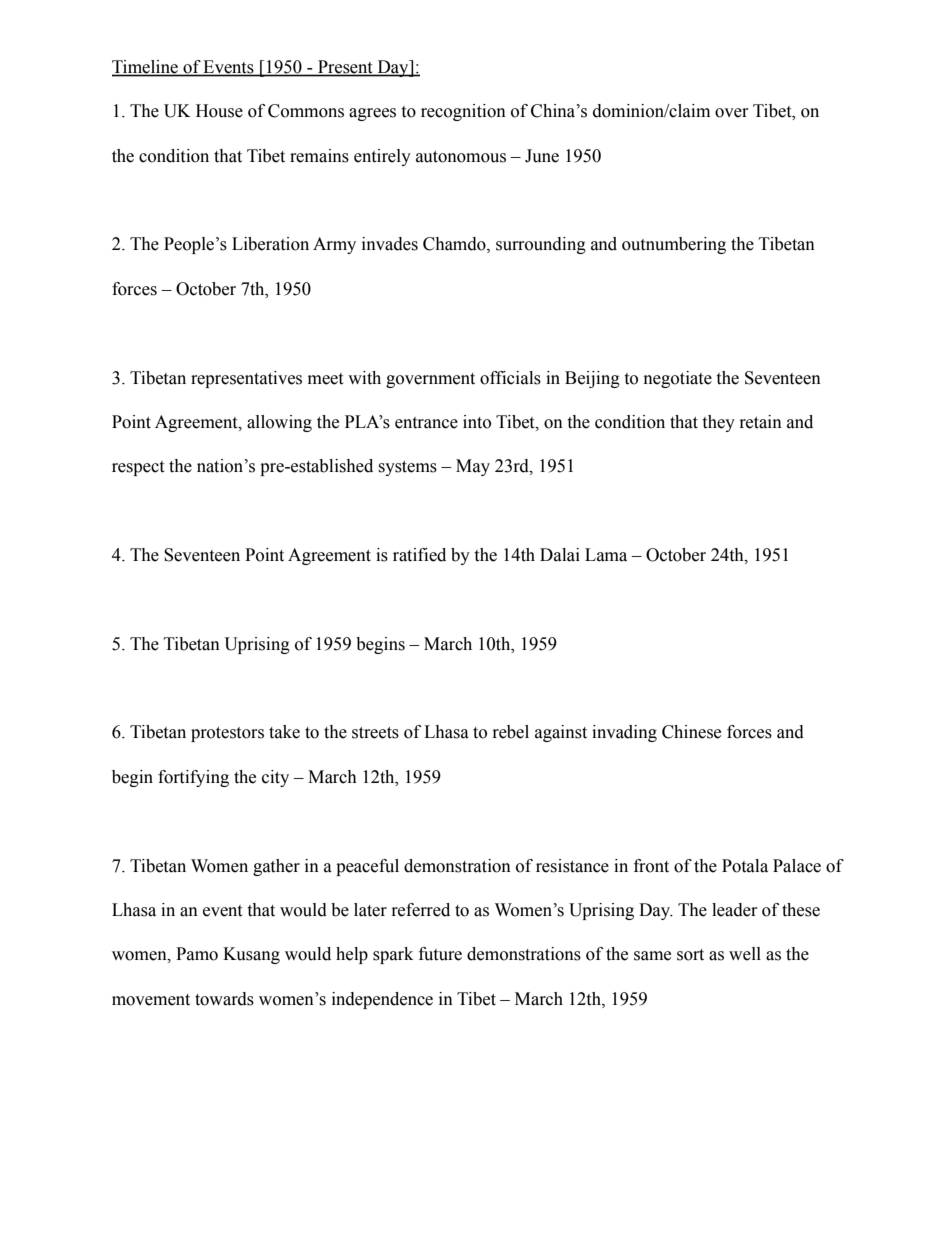 The height and width of the document is (1233, 952). I want to click on House, so click(219, 111).
